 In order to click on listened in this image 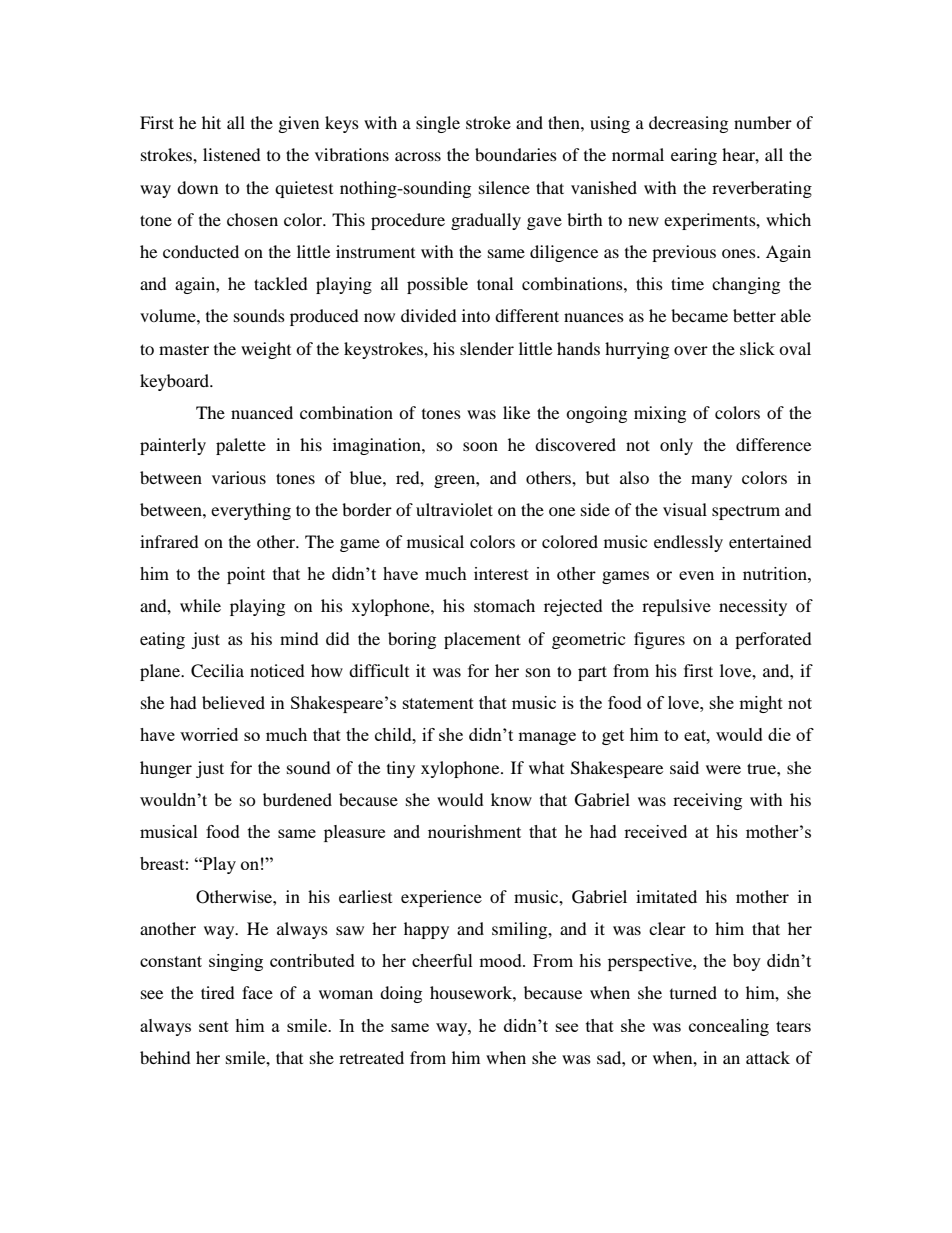, I will do `click(232, 154)`.
